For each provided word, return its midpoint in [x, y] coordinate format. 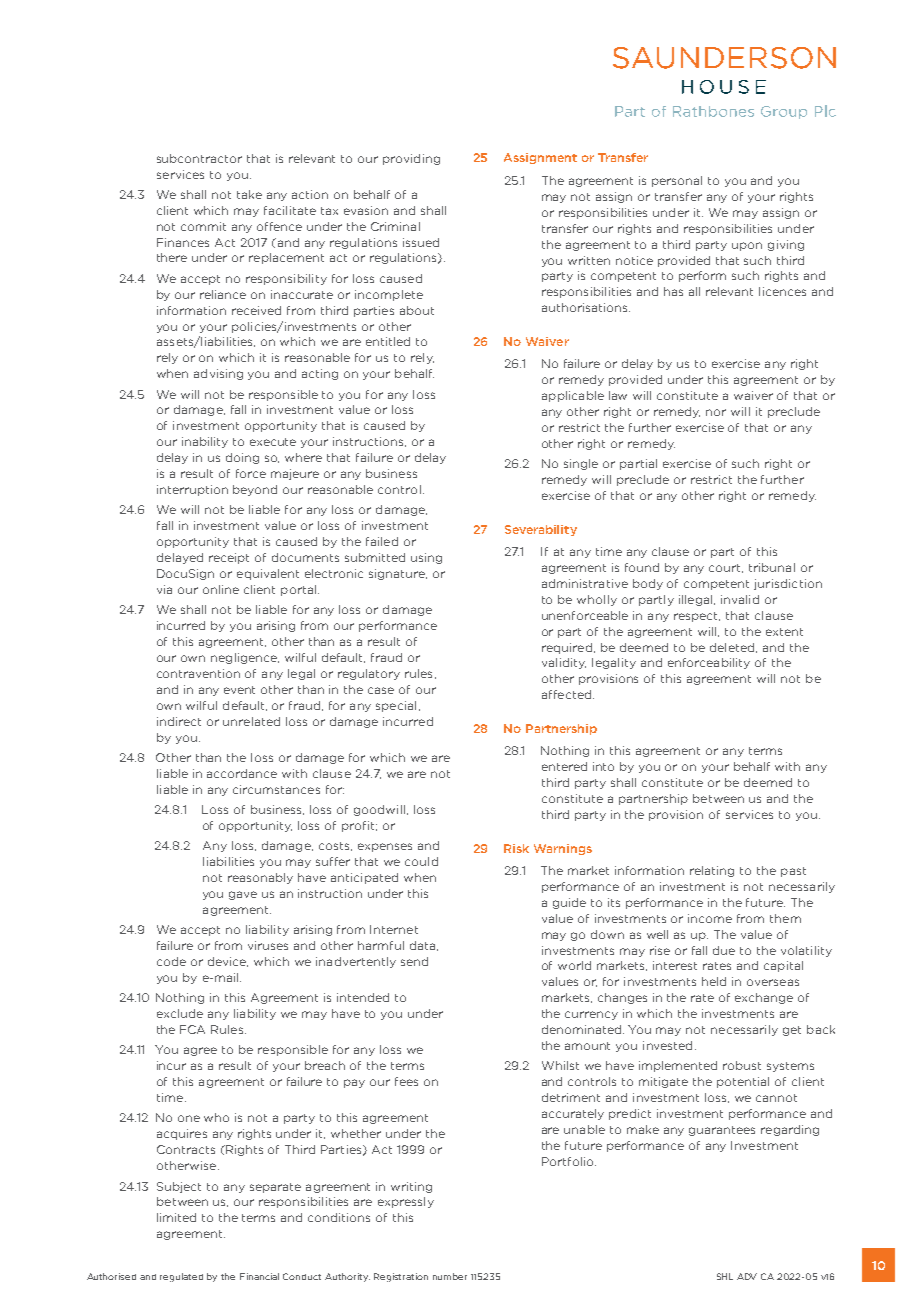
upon [747, 246]
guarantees [722, 1131]
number [450, 1276]
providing [411, 159]
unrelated [251, 721]
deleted [733, 648]
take [249, 194]
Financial [259, 1276]
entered [564, 766]
